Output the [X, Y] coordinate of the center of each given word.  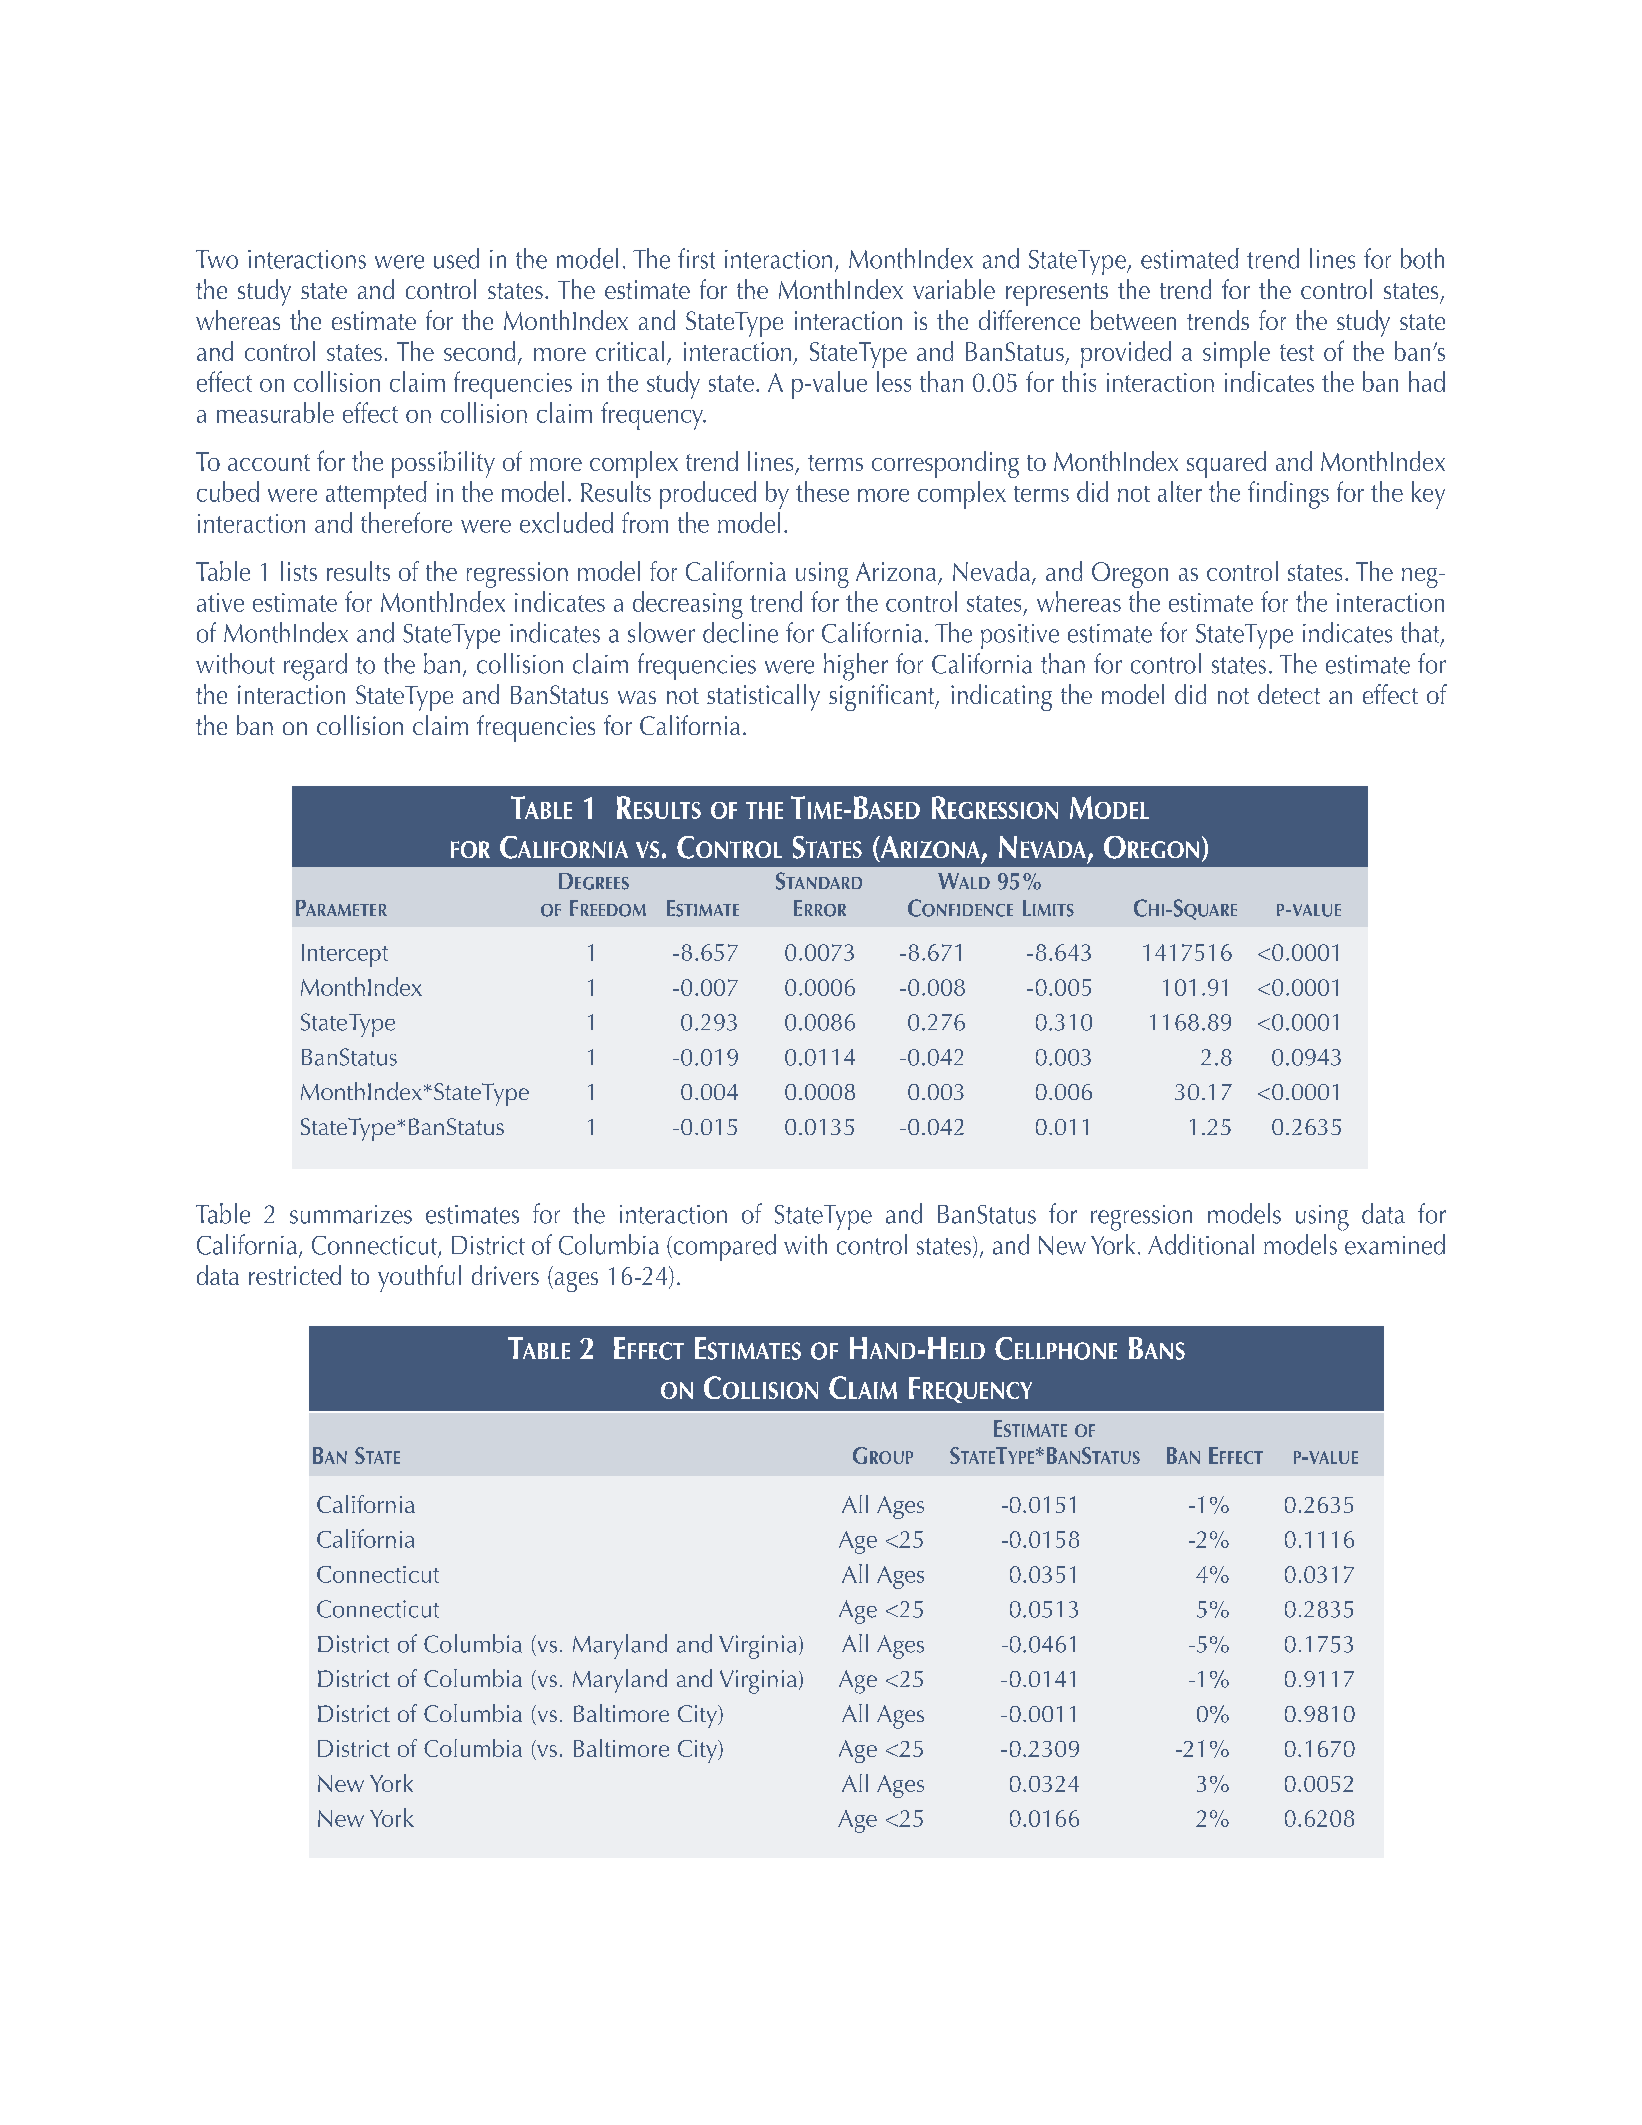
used [456, 258]
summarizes [351, 1214]
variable [954, 289]
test [1297, 352]
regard [315, 667]
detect [1289, 694]
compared [723, 1247]
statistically [763, 697]
